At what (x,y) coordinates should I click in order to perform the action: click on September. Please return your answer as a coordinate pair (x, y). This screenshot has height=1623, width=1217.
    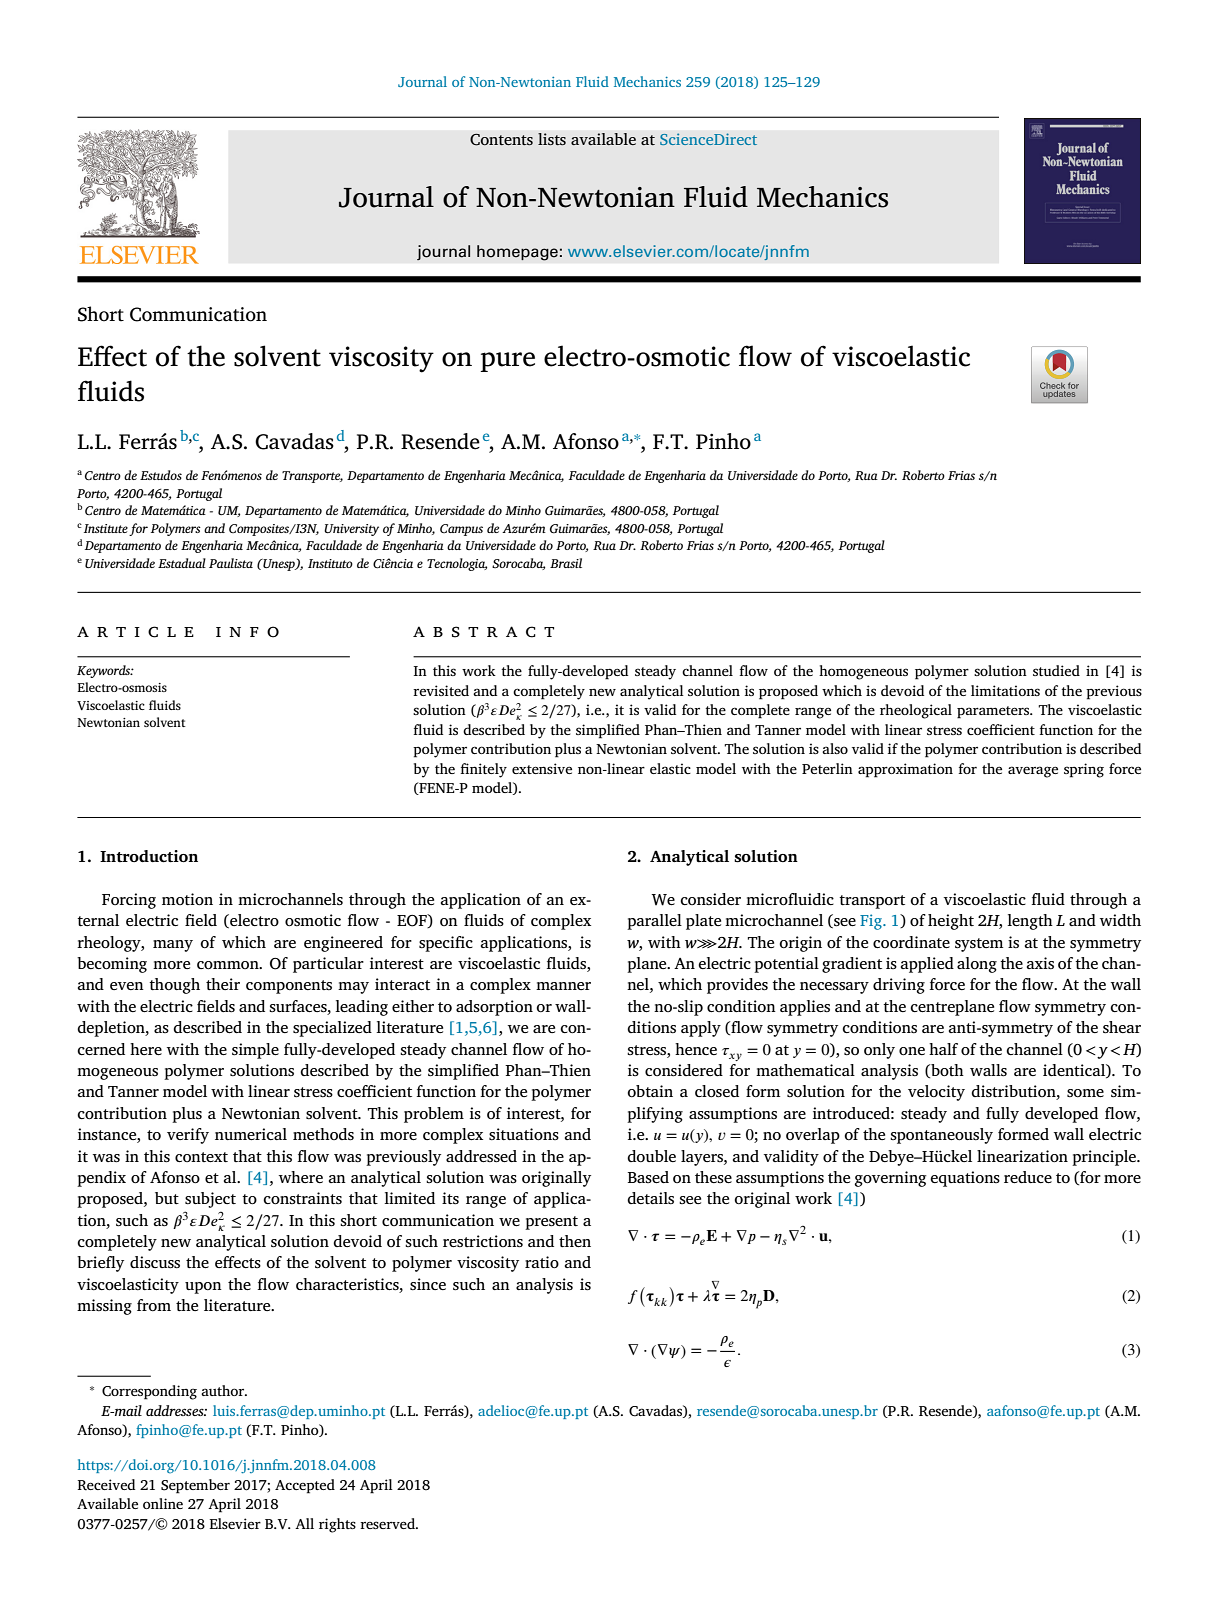
    Looking at the image, I should click on (195, 1486).
